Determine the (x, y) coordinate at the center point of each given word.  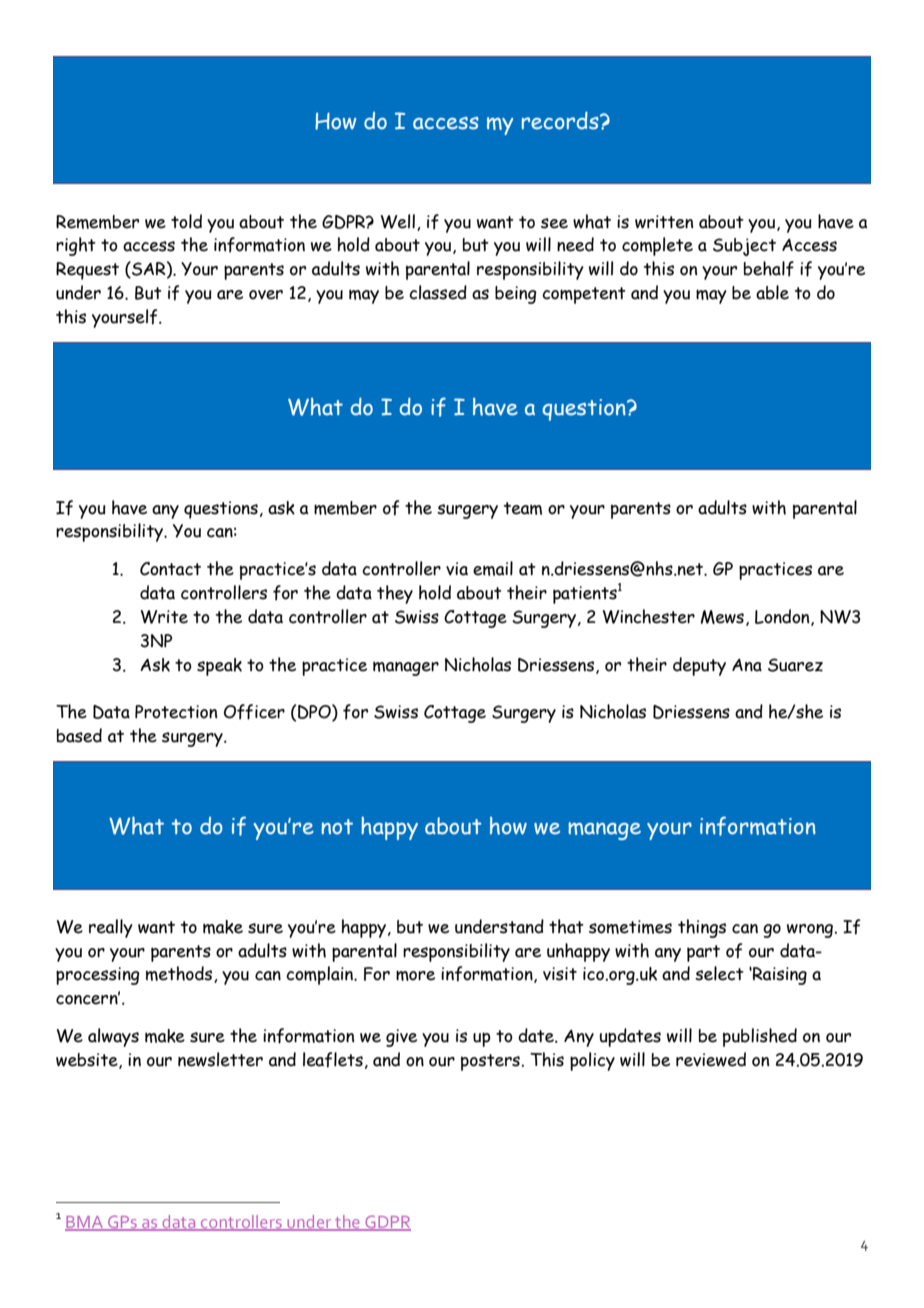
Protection (176, 712)
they (395, 594)
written (664, 222)
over (266, 295)
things (702, 928)
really (111, 928)
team (523, 508)
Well (398, 221)
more (415, 975)
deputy (699, 666)
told (186, 221)
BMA (85, 1223)
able (772, 292)
